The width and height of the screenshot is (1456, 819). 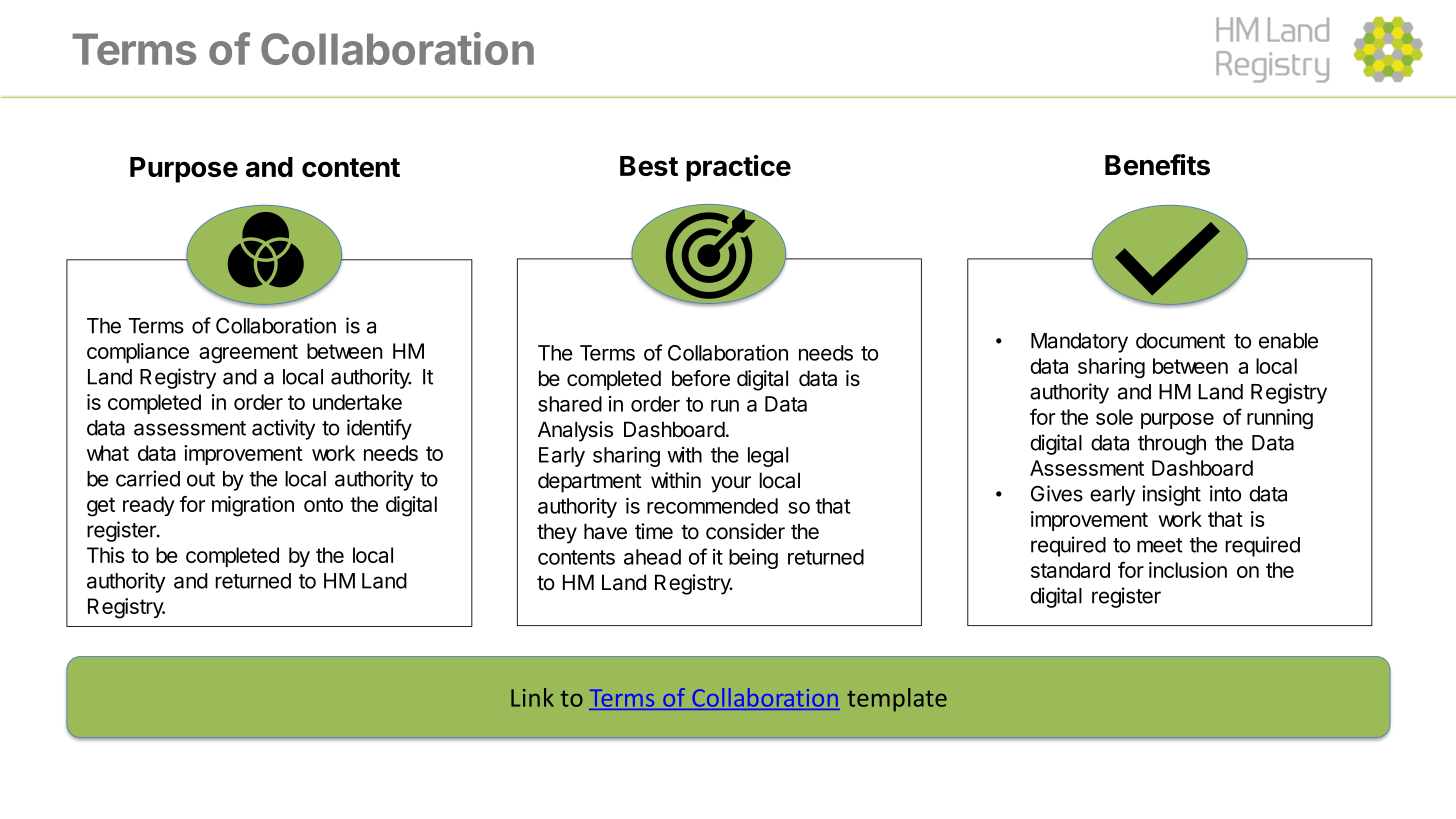 I want to click on agreement, so click(x=248, y=354).
